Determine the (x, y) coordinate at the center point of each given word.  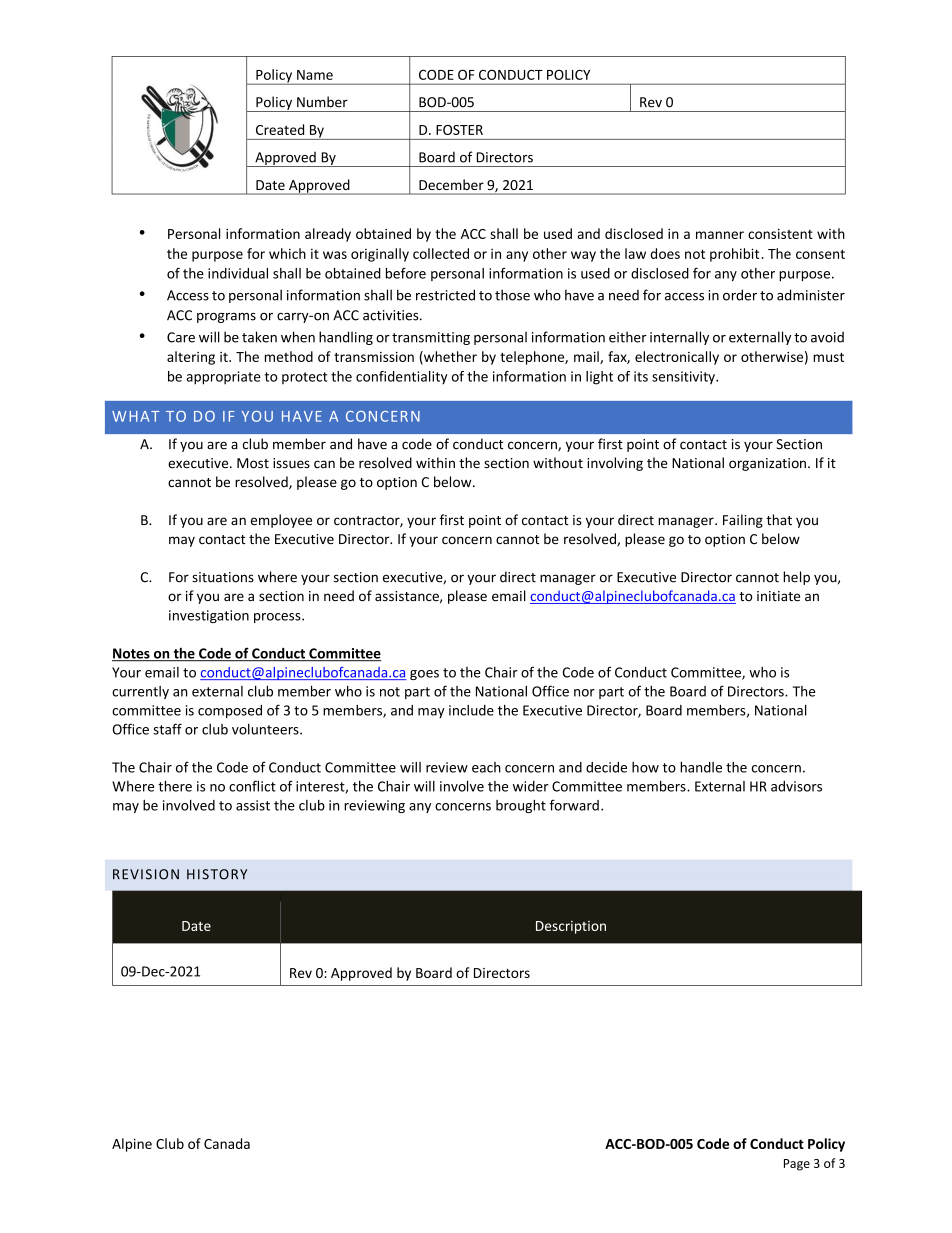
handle (701, 767)
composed (230, 711)
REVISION (146, 874)
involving (615, 464)
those (512, 295)
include (471, 710)
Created (280, 129)
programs (226, 318)
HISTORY (217, 874)
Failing (743, 521)
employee (281, 521)
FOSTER (459, 130)
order (740, 295)
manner (720, 235)
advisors (796, 786)
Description (571, 927)
